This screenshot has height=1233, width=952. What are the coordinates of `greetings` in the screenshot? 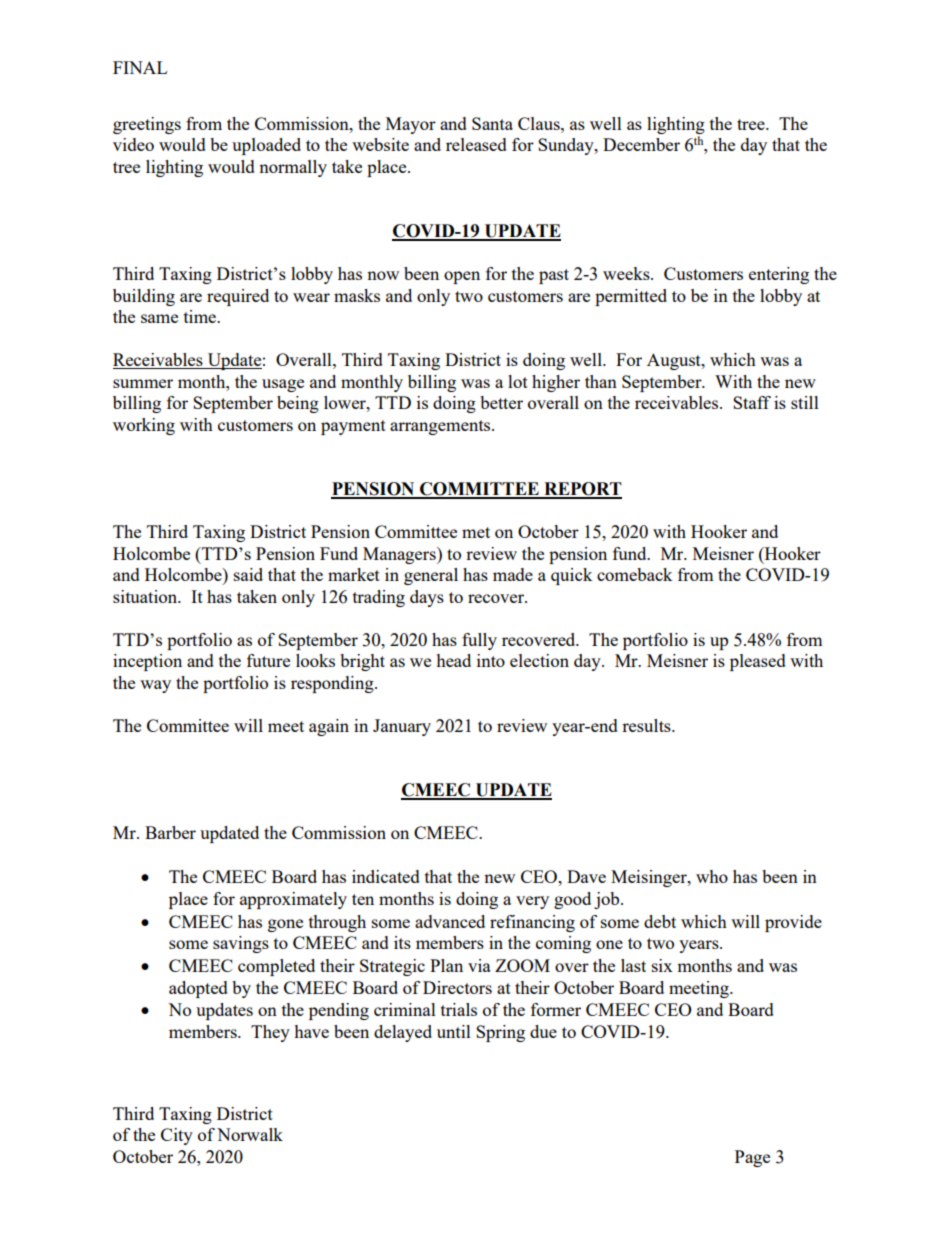 It's located at (147, 125).
